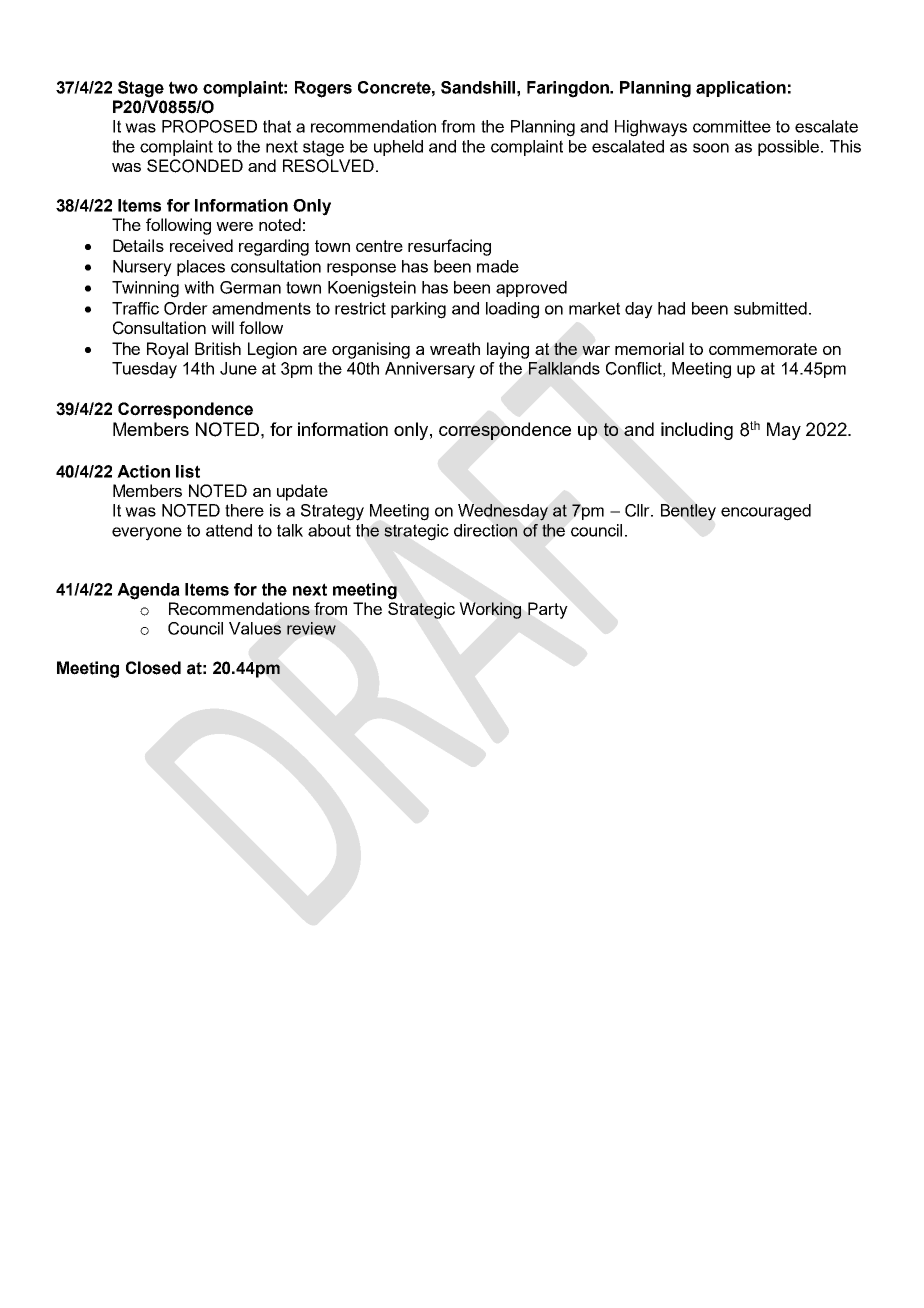 This image has height=1308, width=924. Describe the element at coordinates (741, 89) in the image. I see `application` at that location.
